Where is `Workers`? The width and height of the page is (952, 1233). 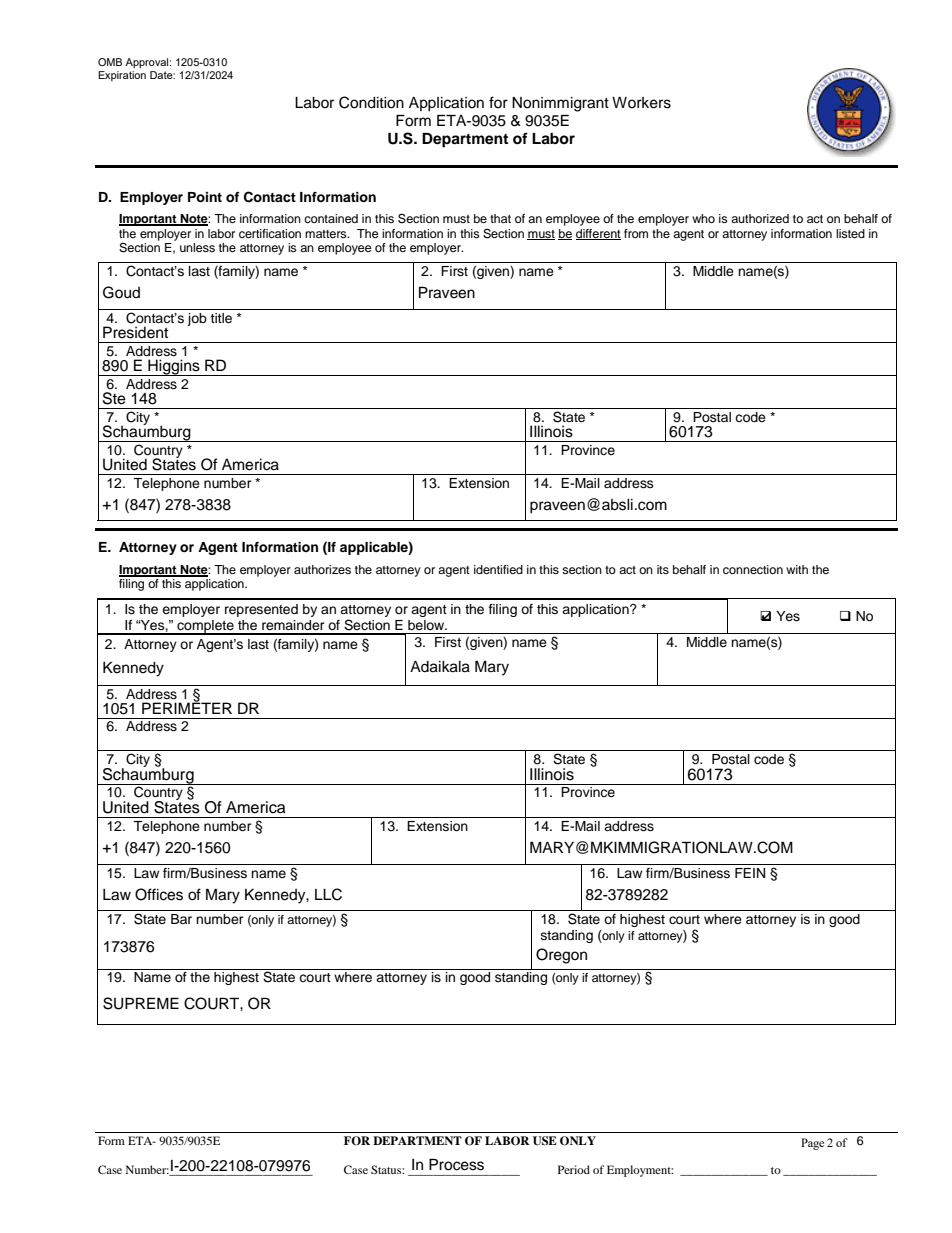 Workers is located at coordinates (641, 103).
